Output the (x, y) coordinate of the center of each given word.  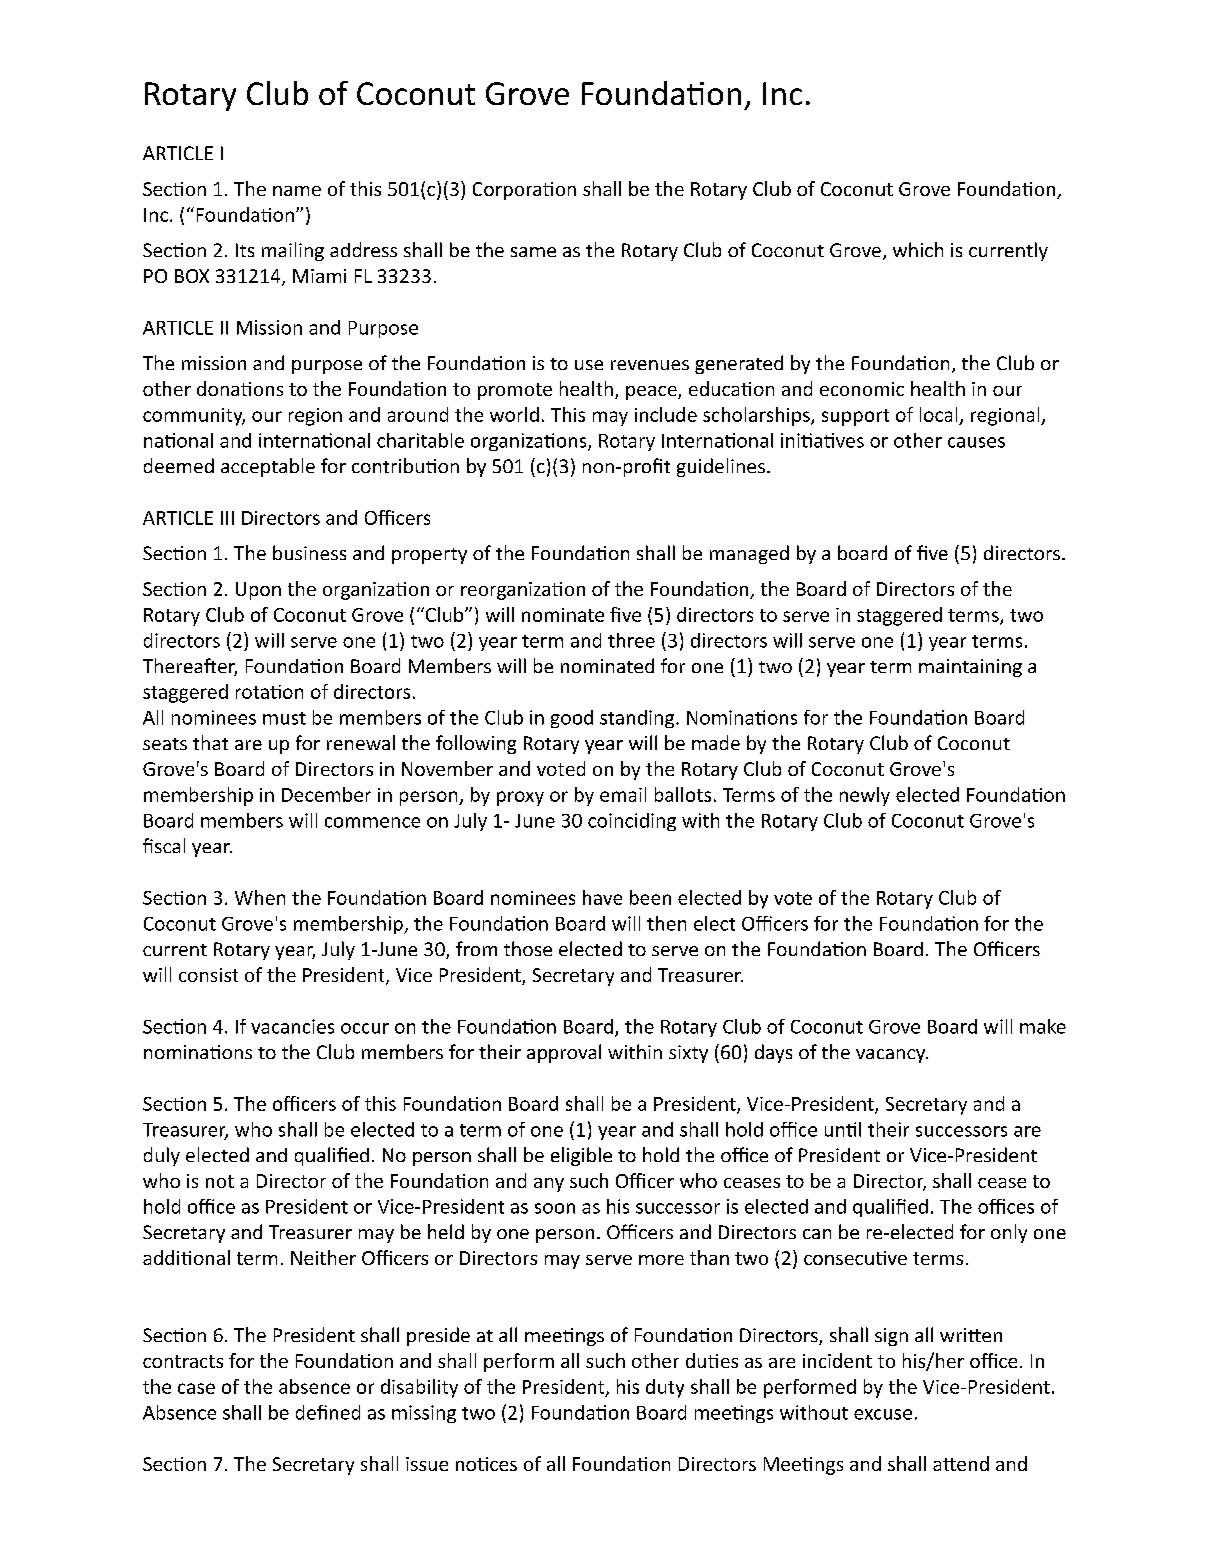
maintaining (970, 668)
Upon (258, 591)
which (918, 249)
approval (564, 1053)
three (631, 640)
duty (665, 1388)
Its (245, 250)
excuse (883, 1414)
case (196, 1388)
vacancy (892, 1056)
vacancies (292, 1026)
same (533, 252)
